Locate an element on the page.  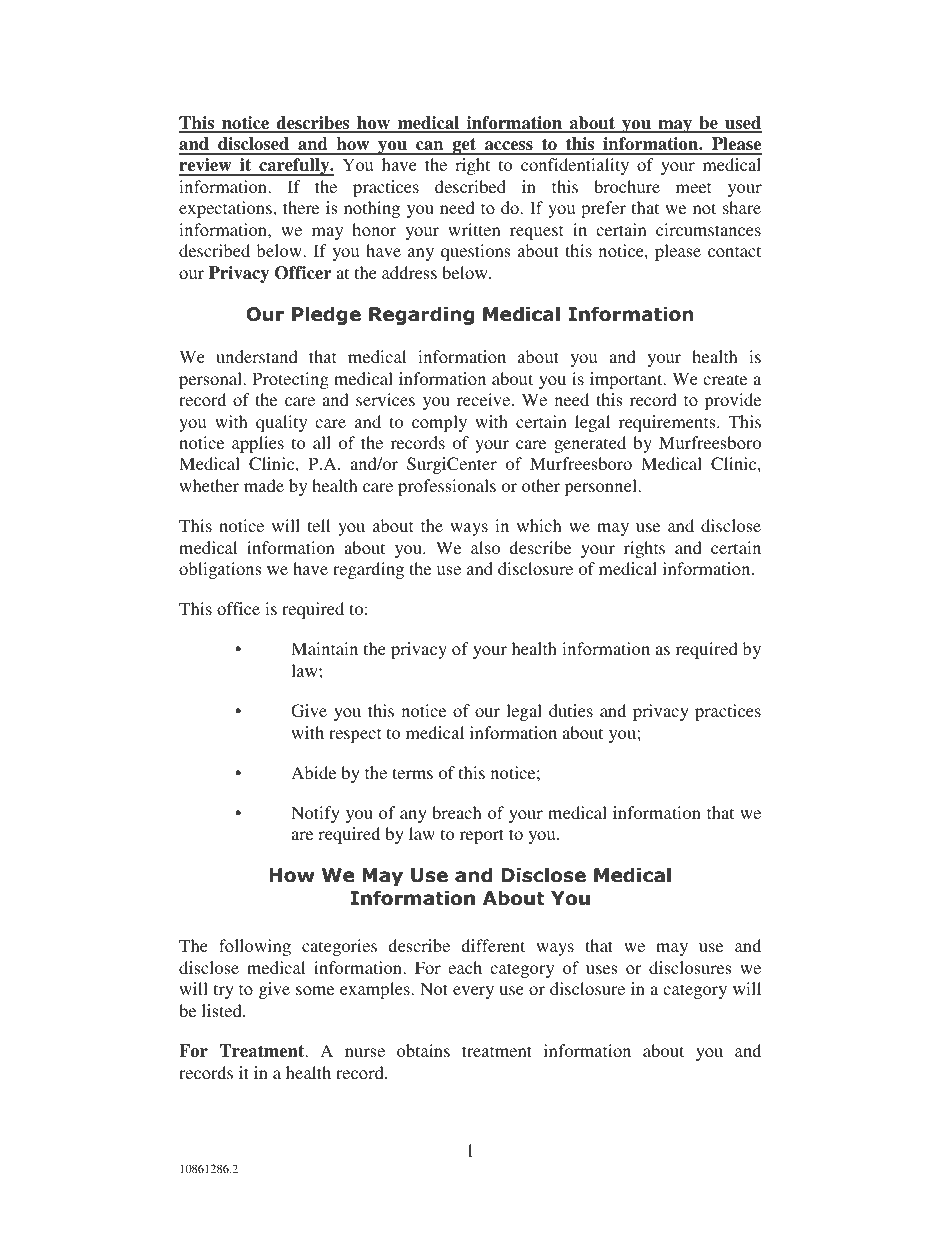
meet is located at coordinates (693, 187).
